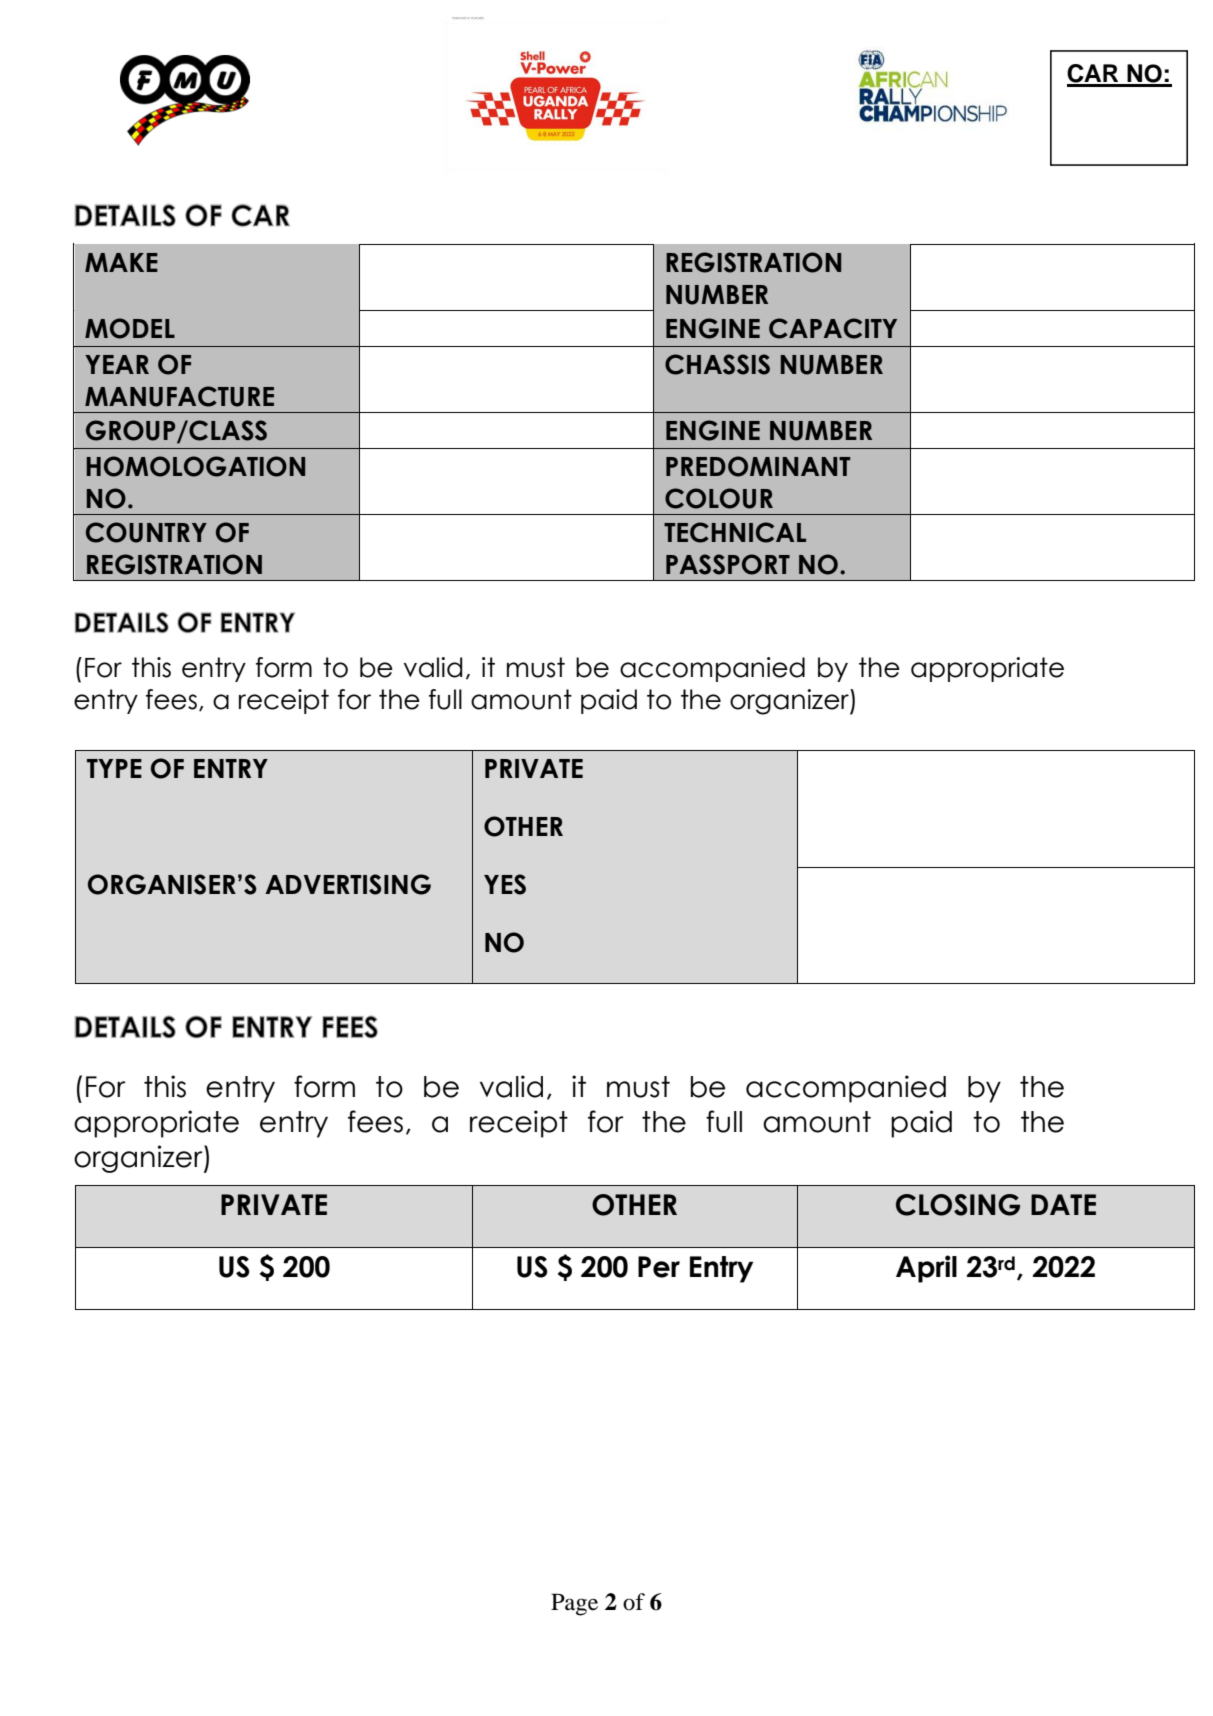 This screenshot has height=1716, width=1213. I want to click on CLOSING, so click(958, 1205).
